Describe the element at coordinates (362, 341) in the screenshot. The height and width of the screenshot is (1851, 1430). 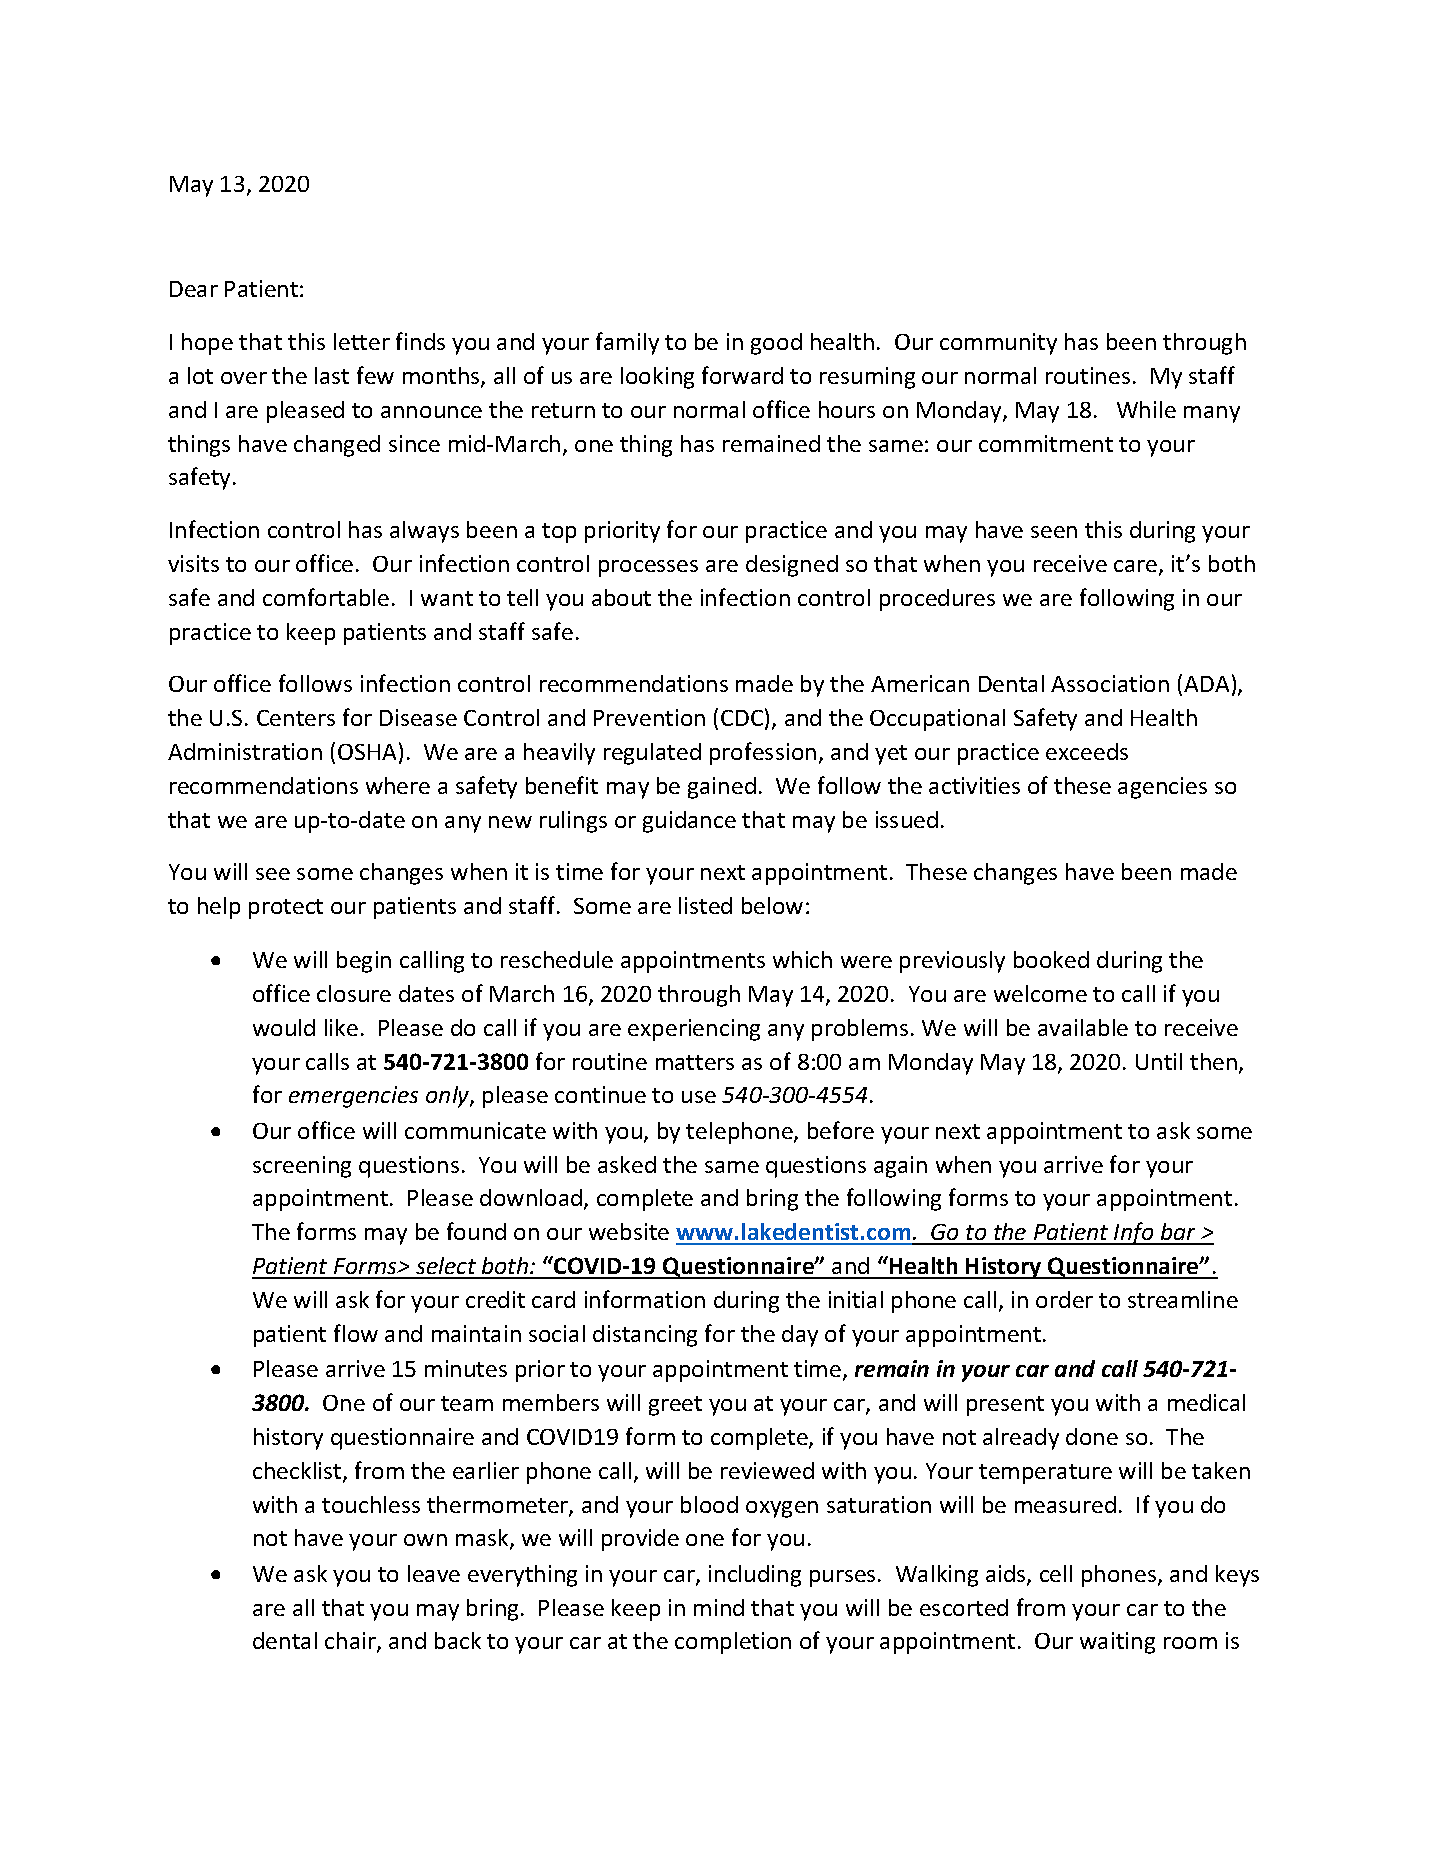
I see `letter` at that location.
